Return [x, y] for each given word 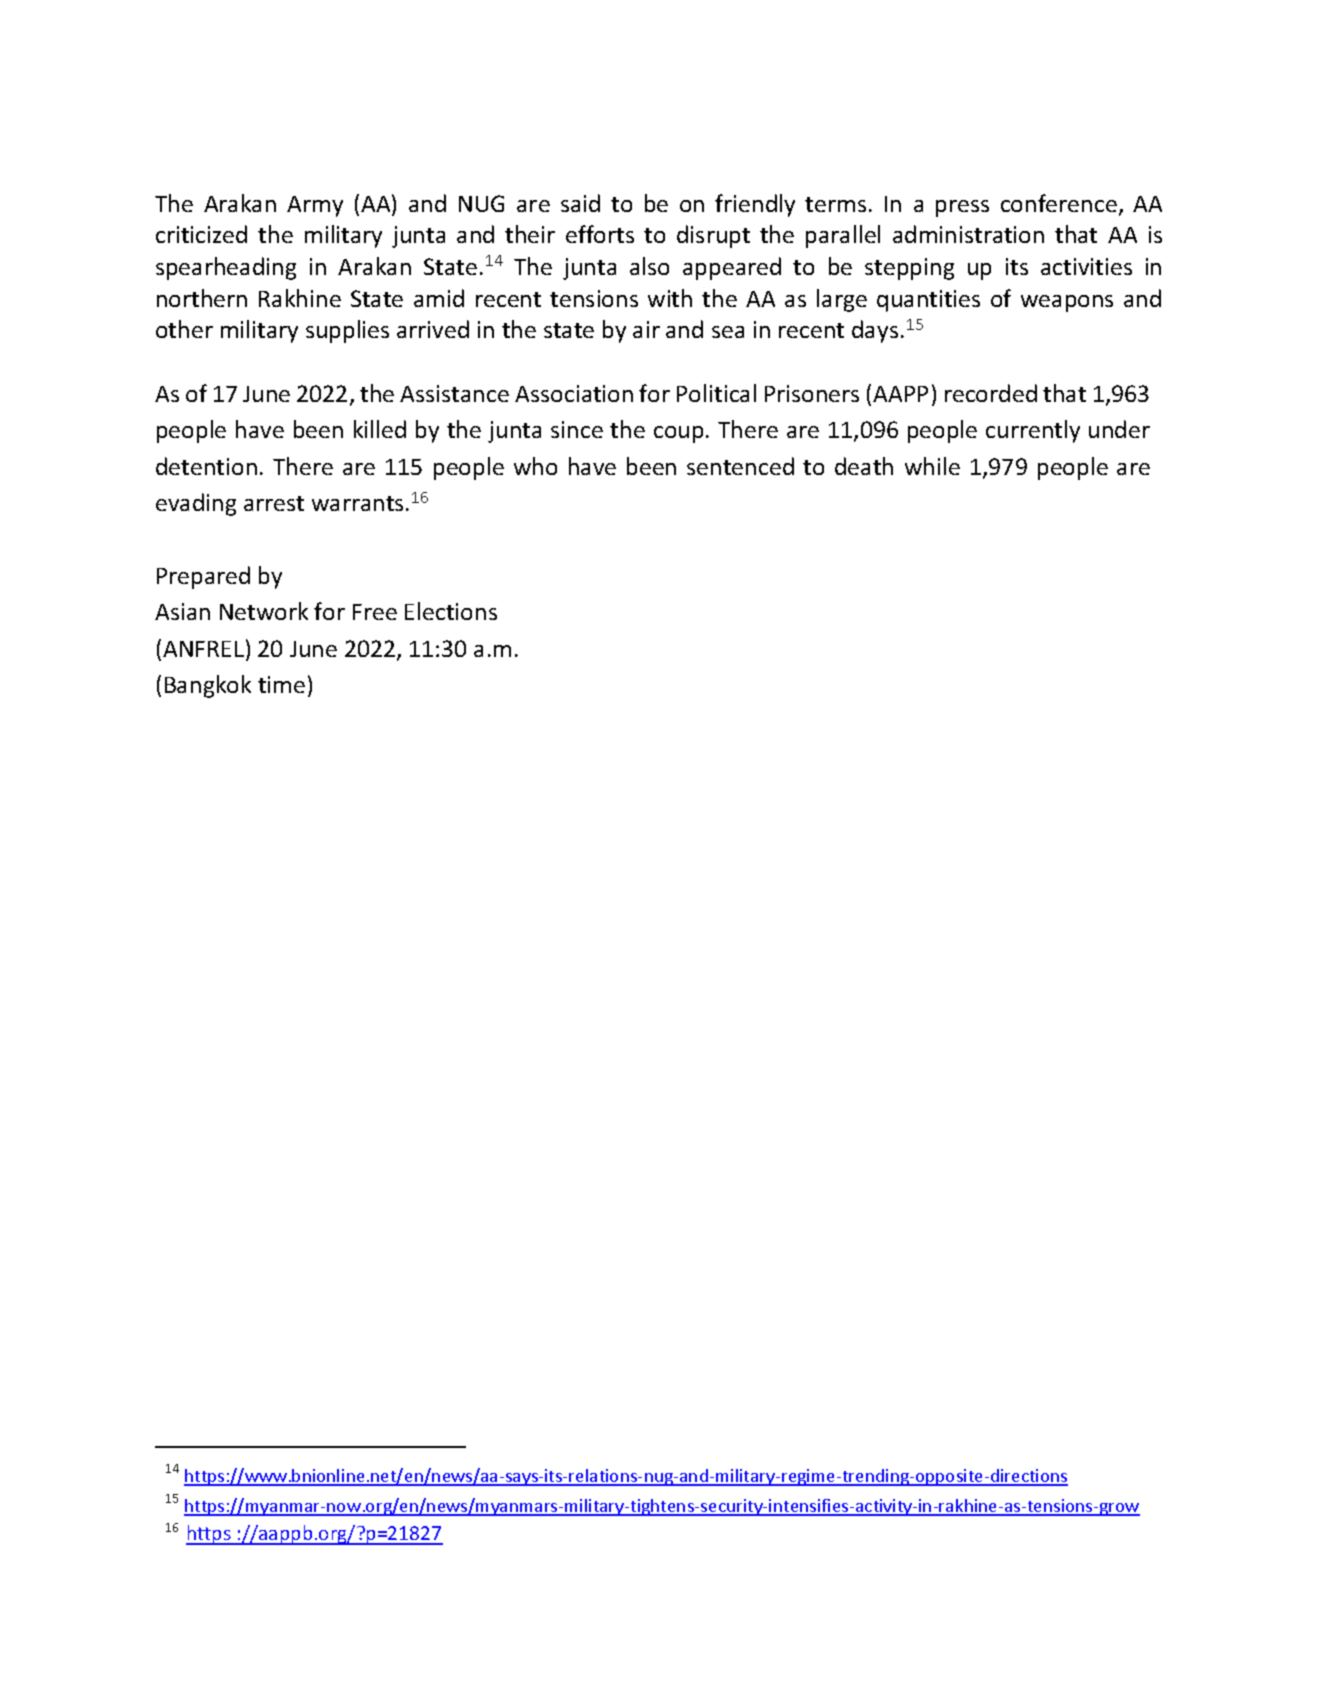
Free [375, 612]
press [962, 208]
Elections [451, 611]
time [281, 684]
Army [315, 206]
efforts [600, 234]
